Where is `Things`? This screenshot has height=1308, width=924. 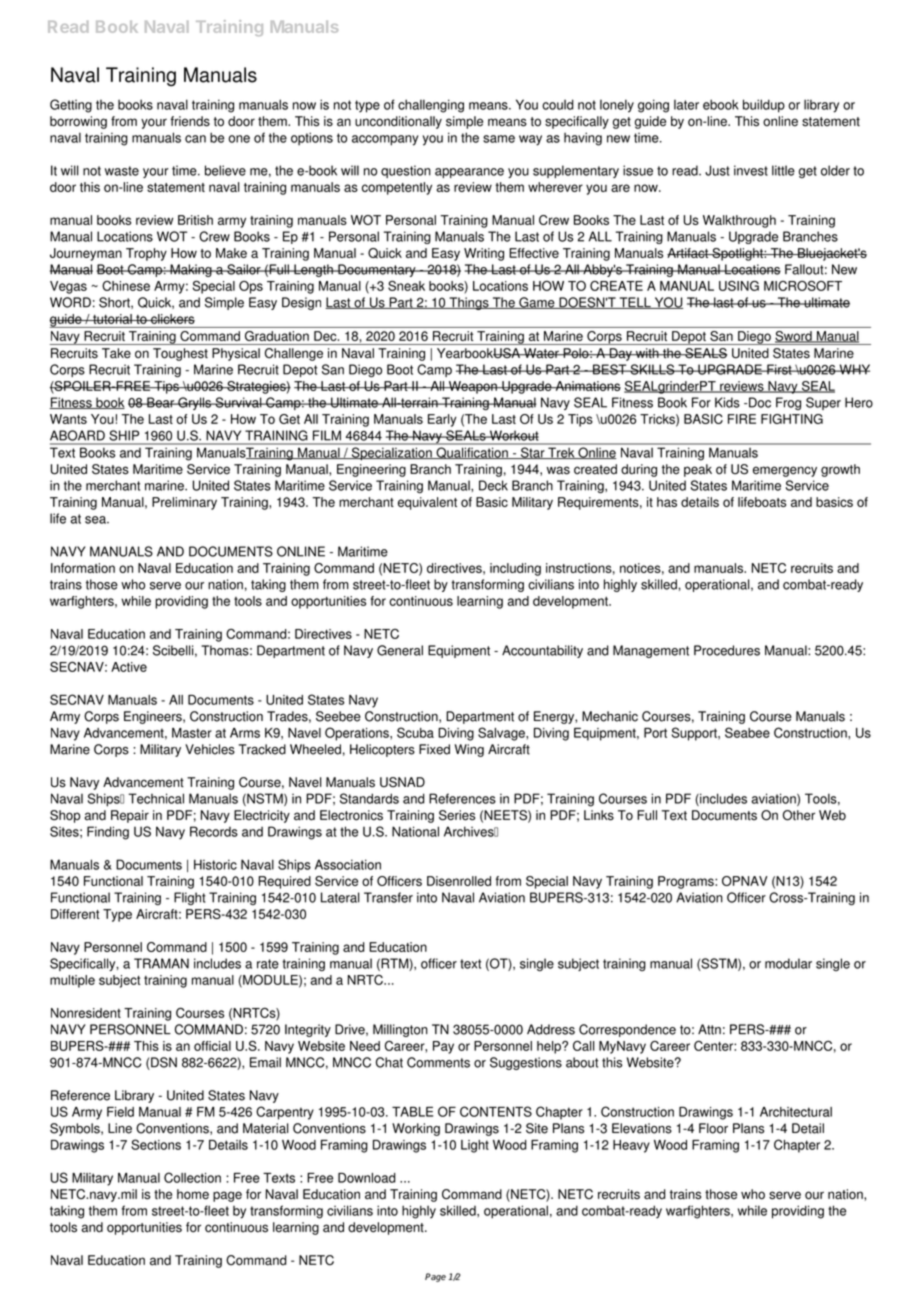 Things is located at coordinates (469, 303).
